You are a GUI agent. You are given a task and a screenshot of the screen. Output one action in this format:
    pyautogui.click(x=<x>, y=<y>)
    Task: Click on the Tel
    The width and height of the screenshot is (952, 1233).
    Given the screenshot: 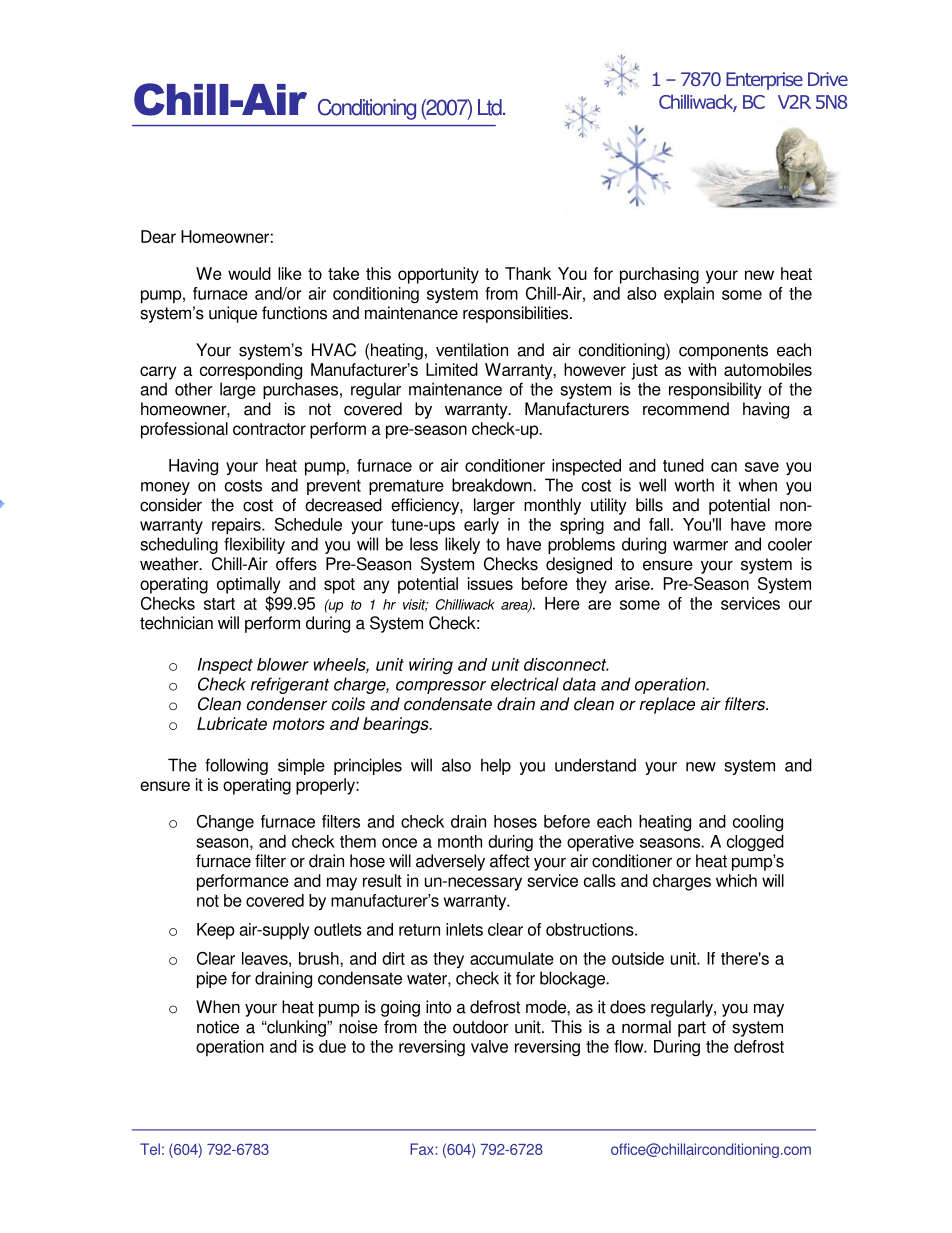 What is the action you would take?
    pyautogui.click(x=150, y=1149)
